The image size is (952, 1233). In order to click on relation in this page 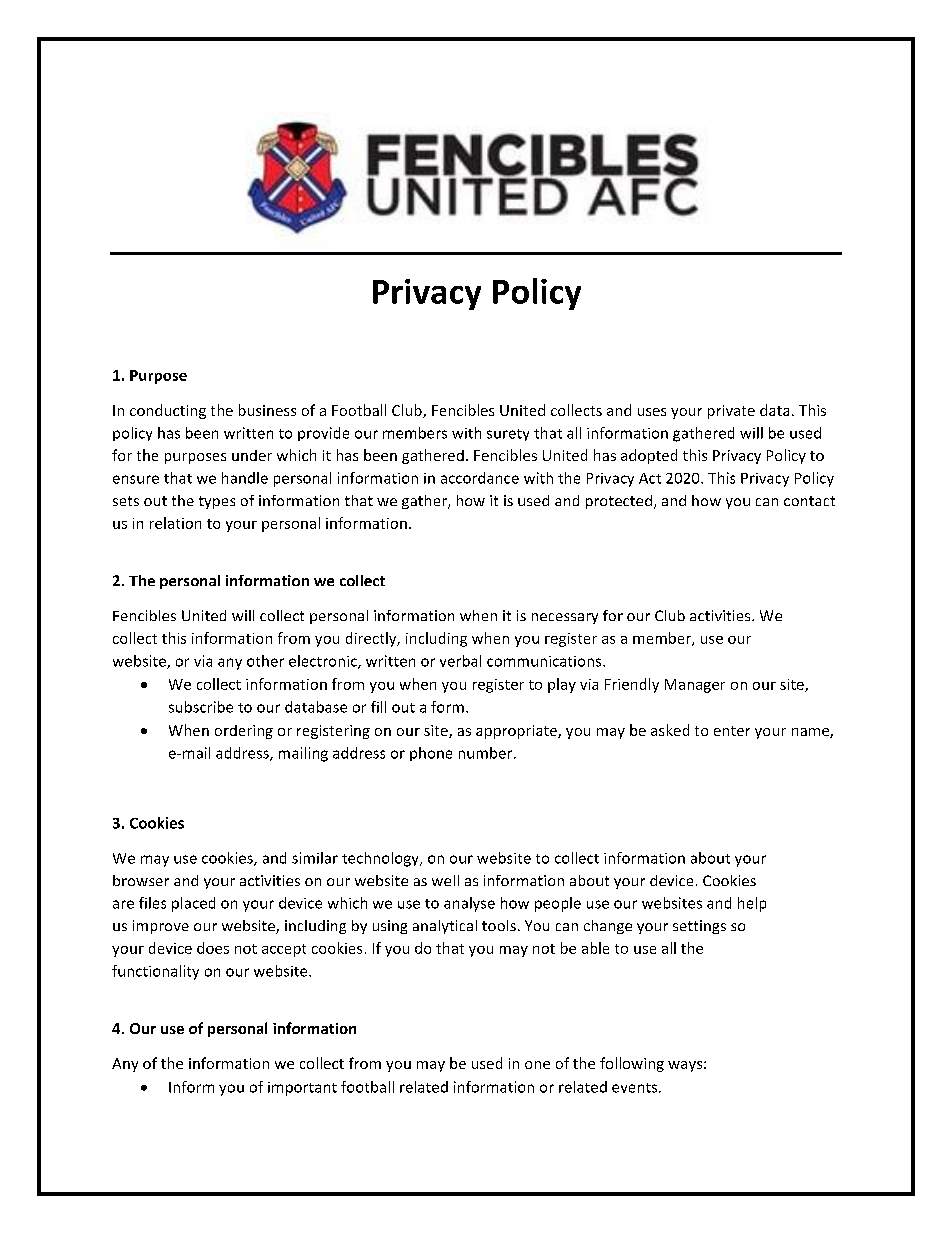, I will do `click(175, 523)`.
